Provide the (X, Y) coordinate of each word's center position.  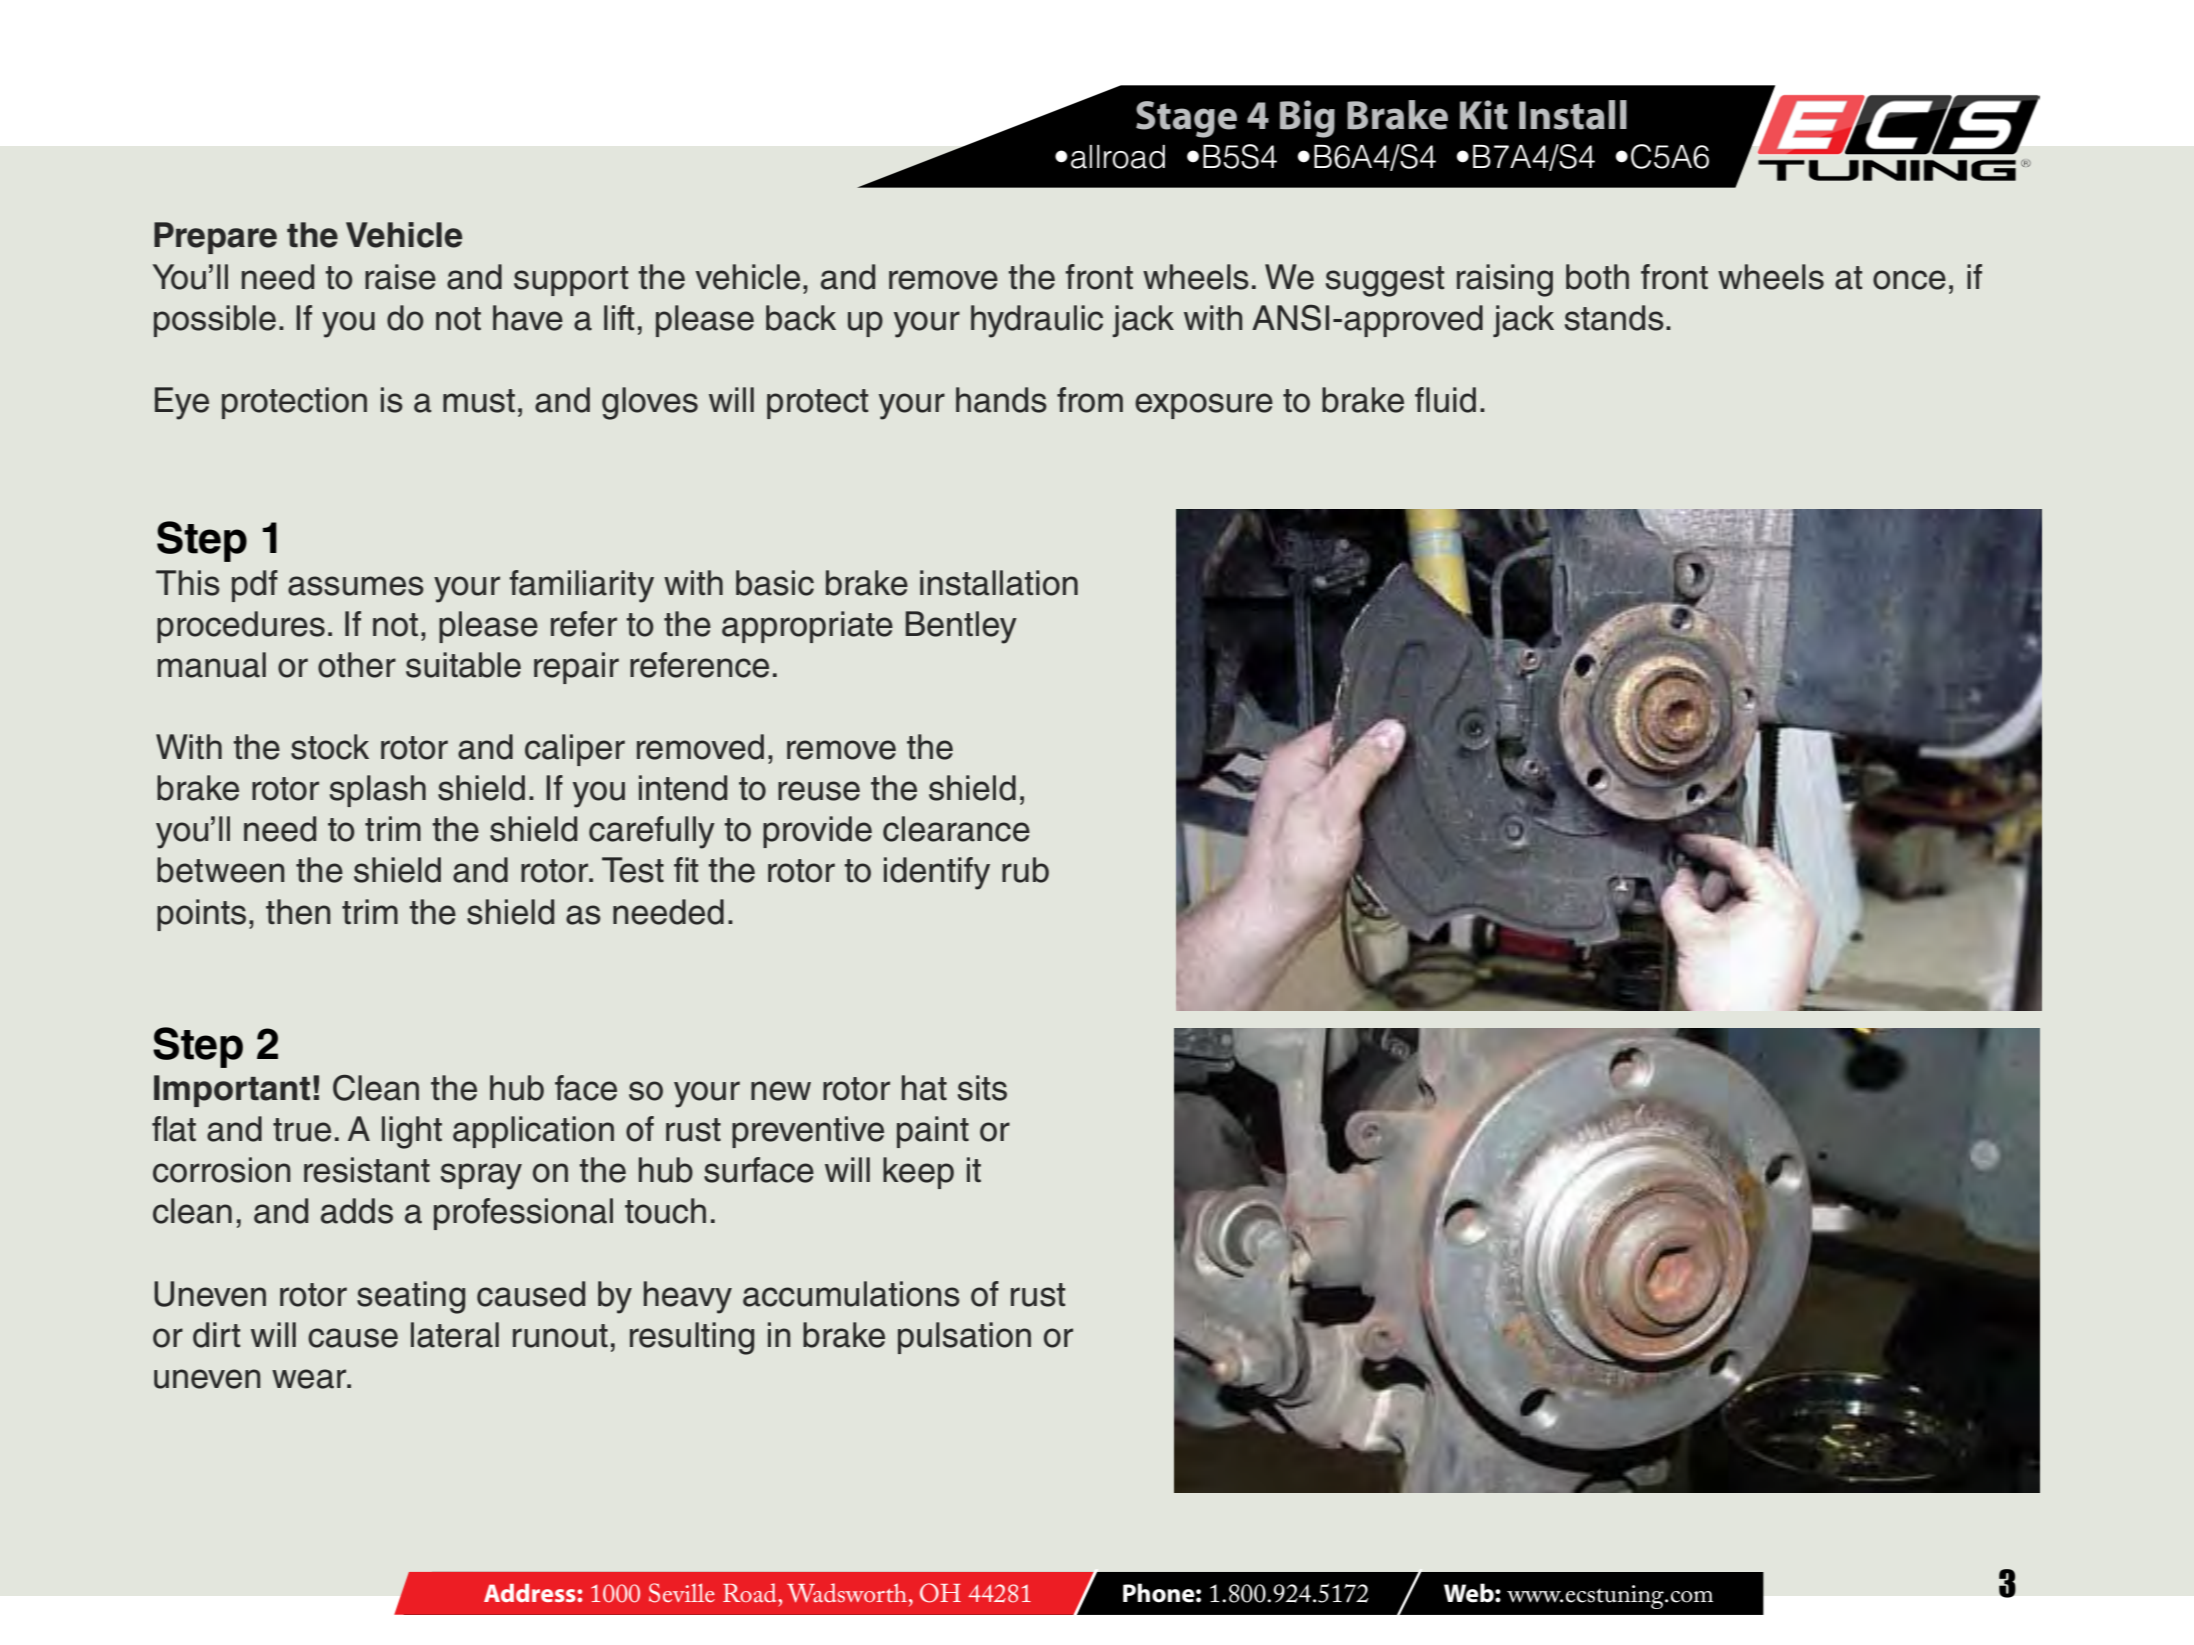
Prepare (215, 238)
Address (531, 1593)
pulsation (964, 1338)
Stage (1186, 119)
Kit (1484, 115)
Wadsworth (847, 1593)
